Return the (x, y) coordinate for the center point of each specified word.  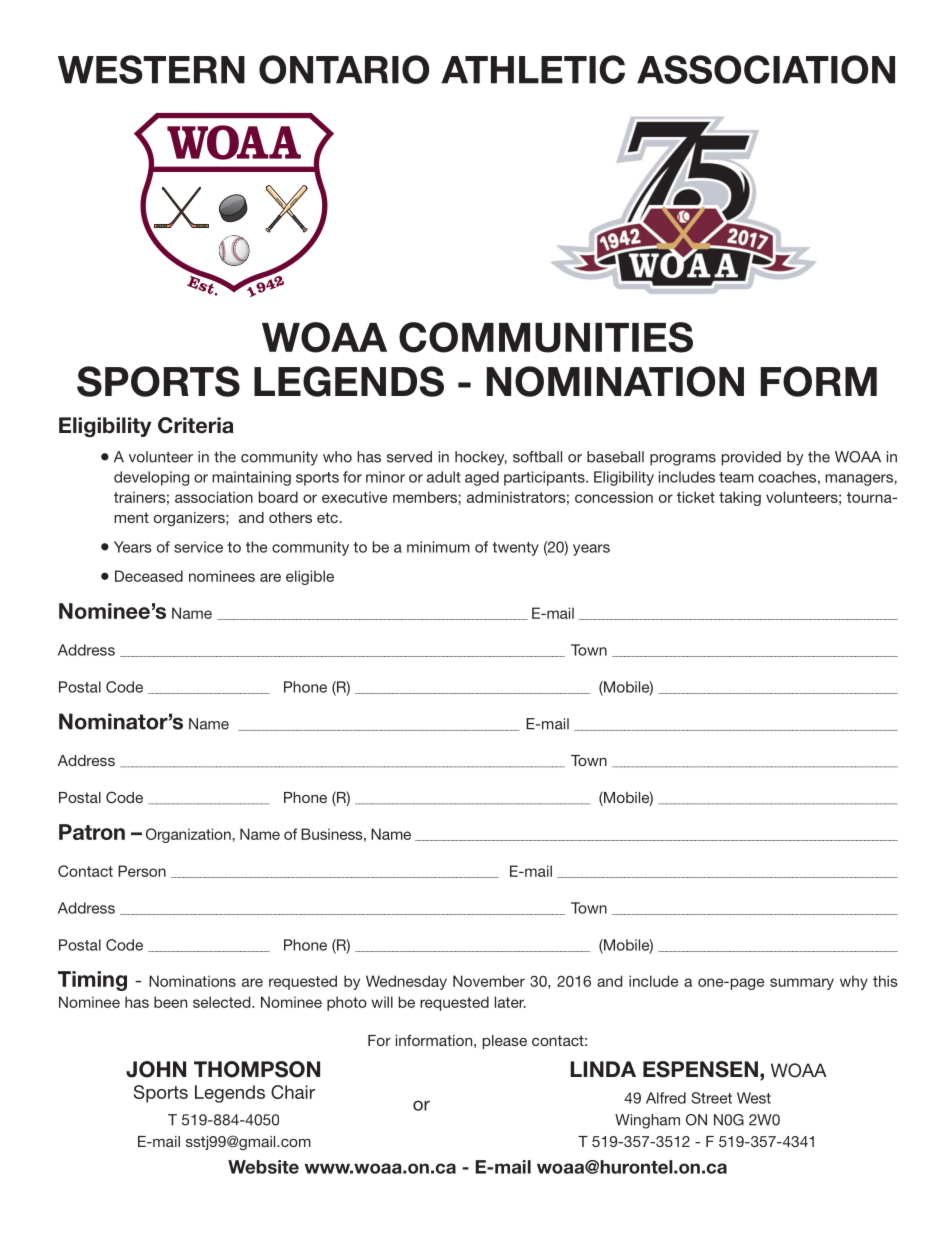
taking (740, 498)
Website (263, 1167)
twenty (515, 549)
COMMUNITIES (546, 337)
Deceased (149, 576)
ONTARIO (344, 69)
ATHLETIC (533, 69)
